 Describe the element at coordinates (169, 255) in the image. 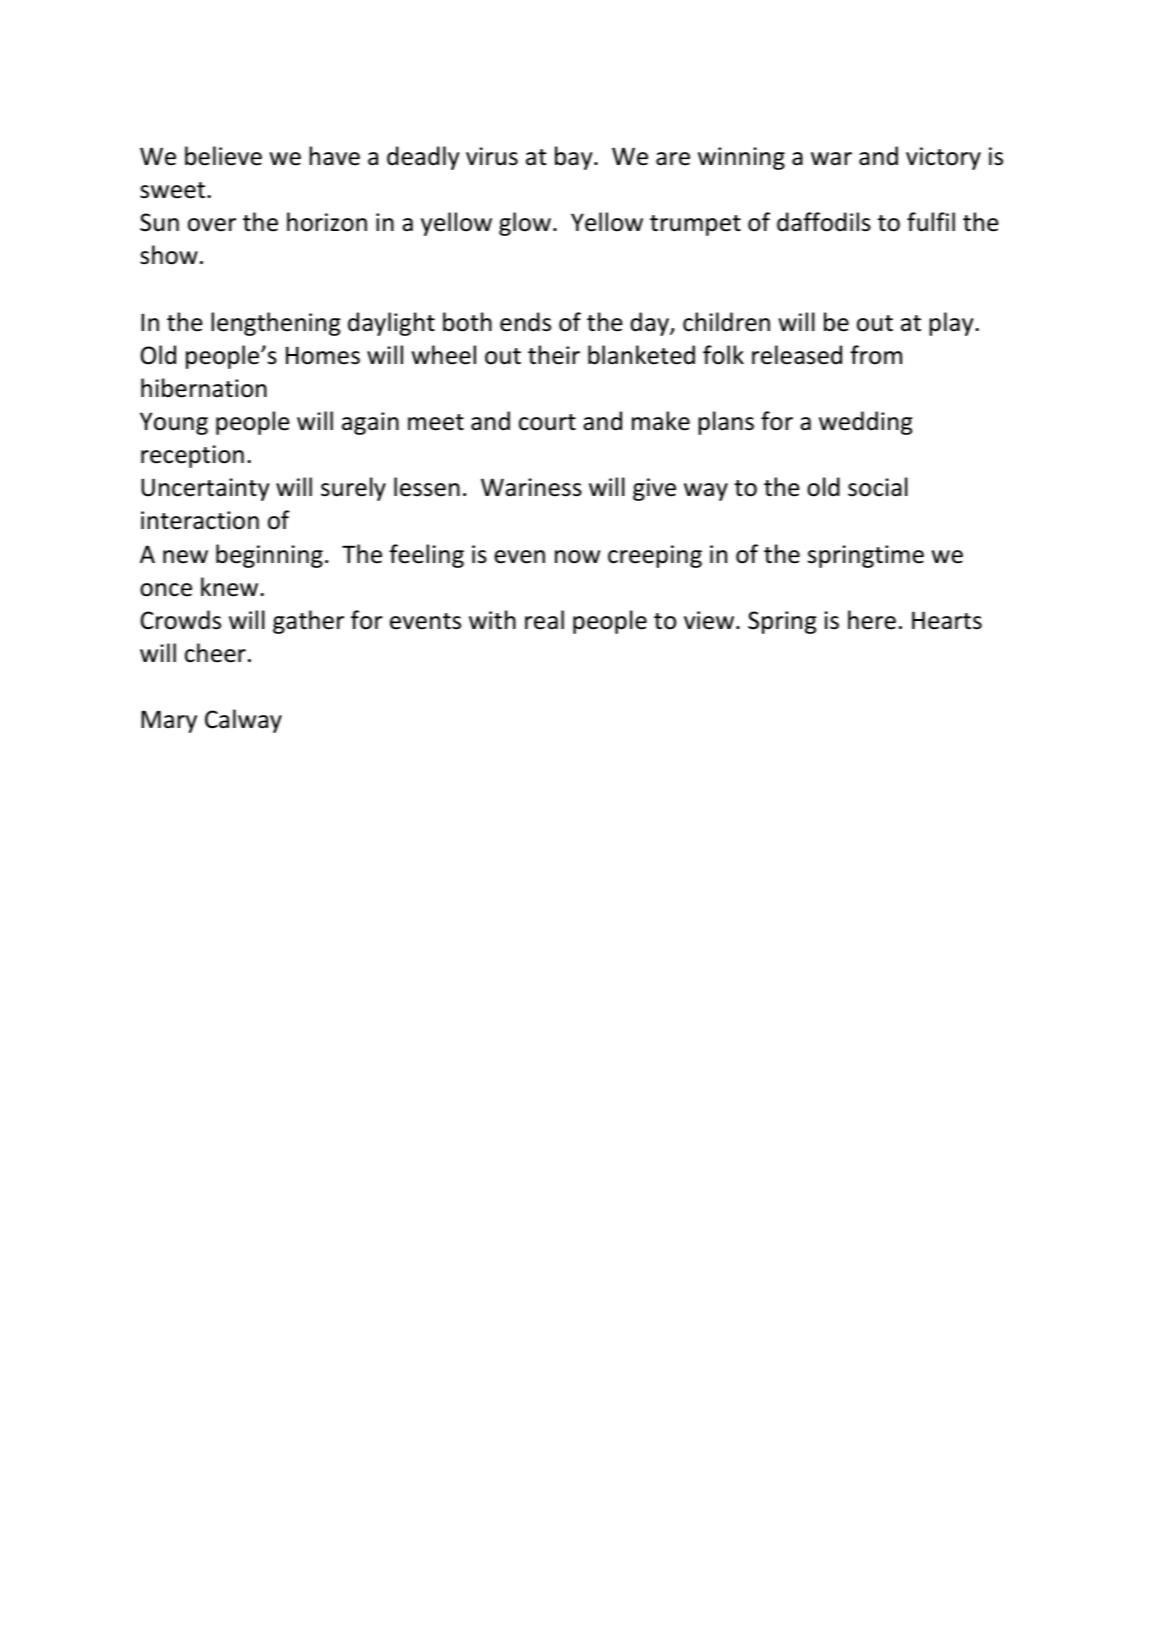

I see `show` at that location.
